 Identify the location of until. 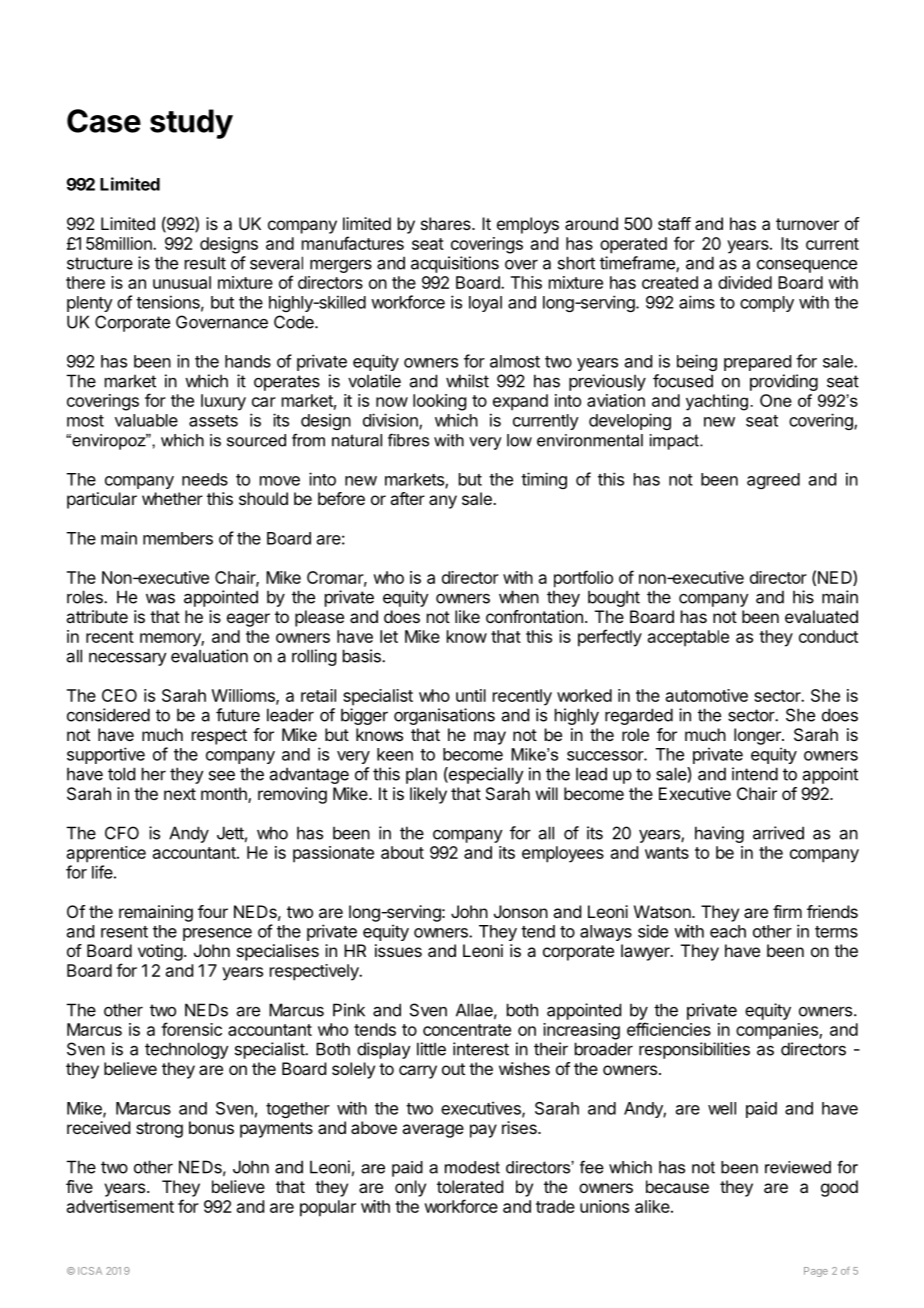
(471, 695).
